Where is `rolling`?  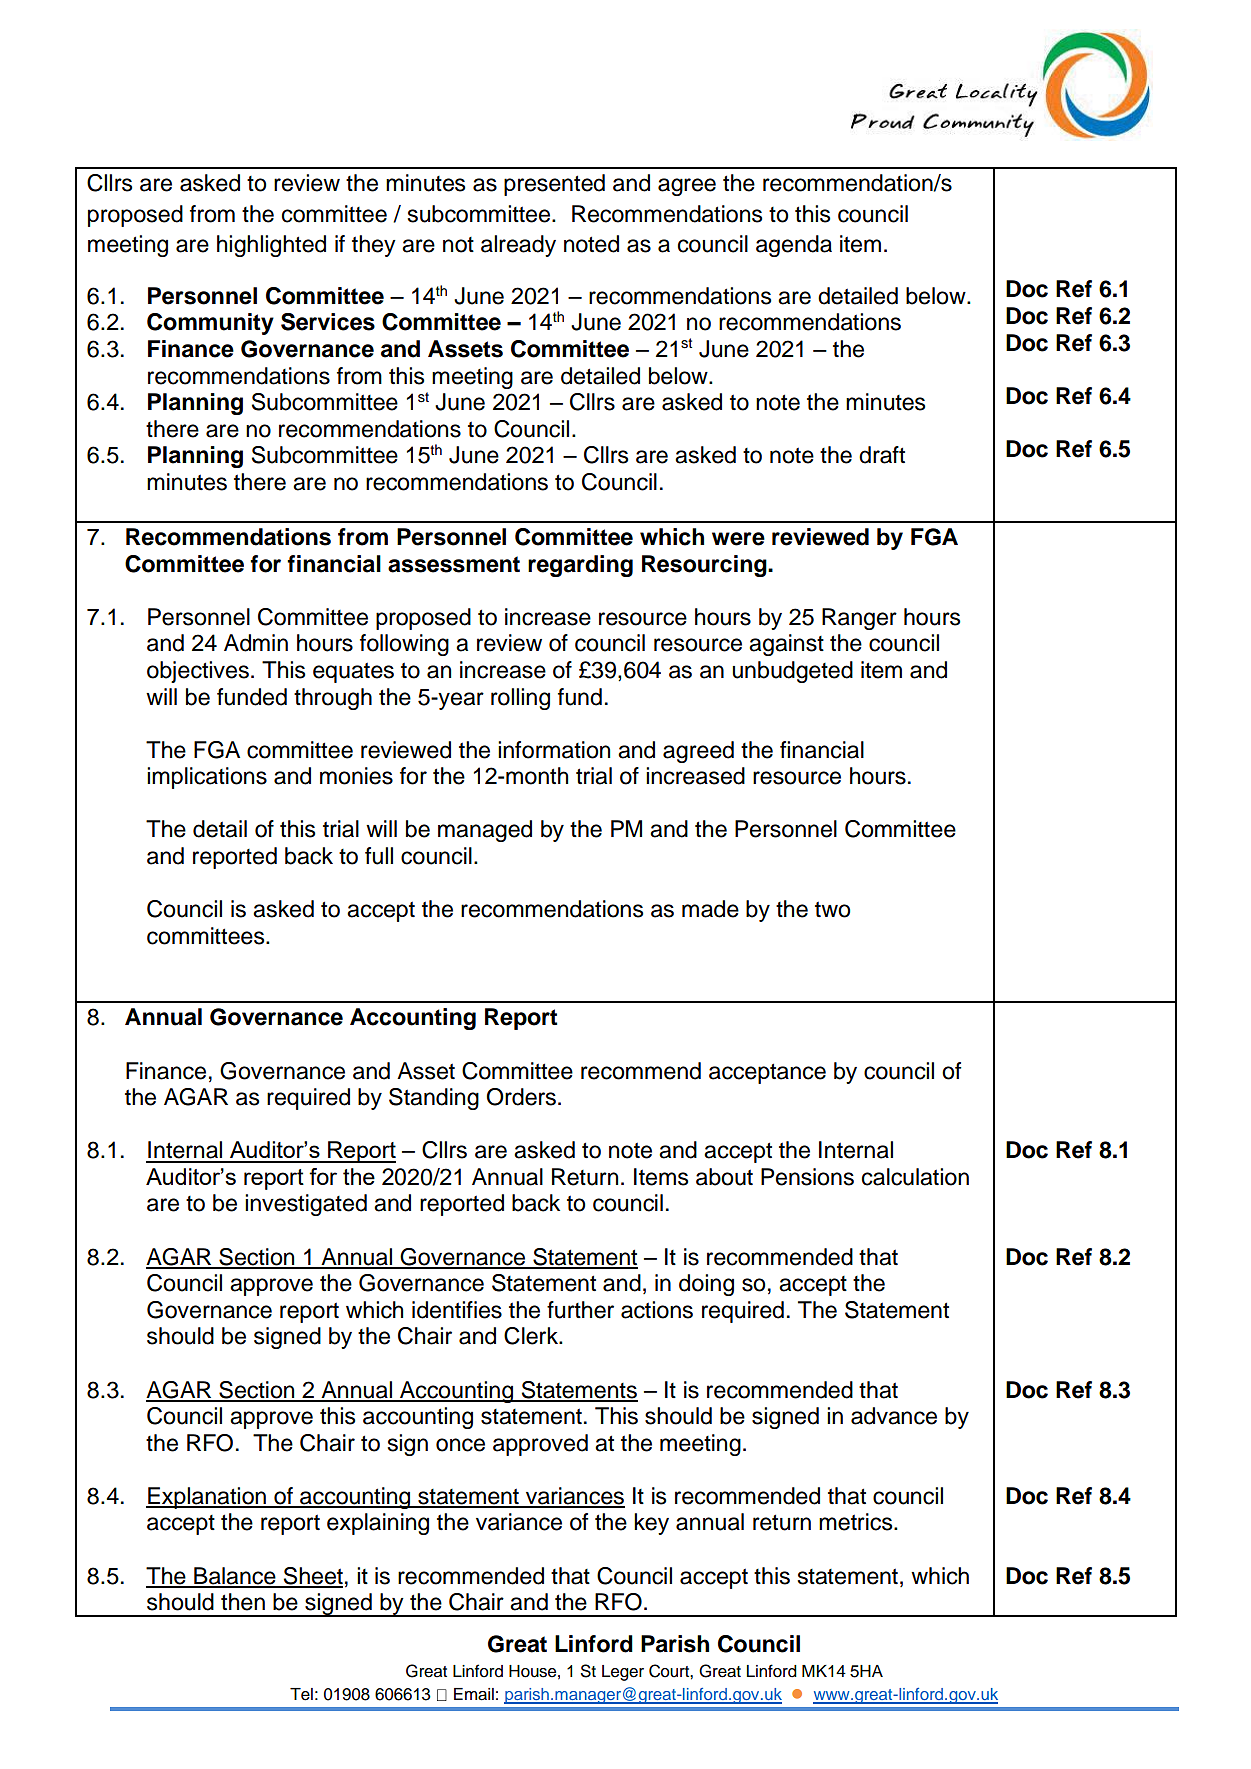
rolling is located at coordinates (520, 699).
